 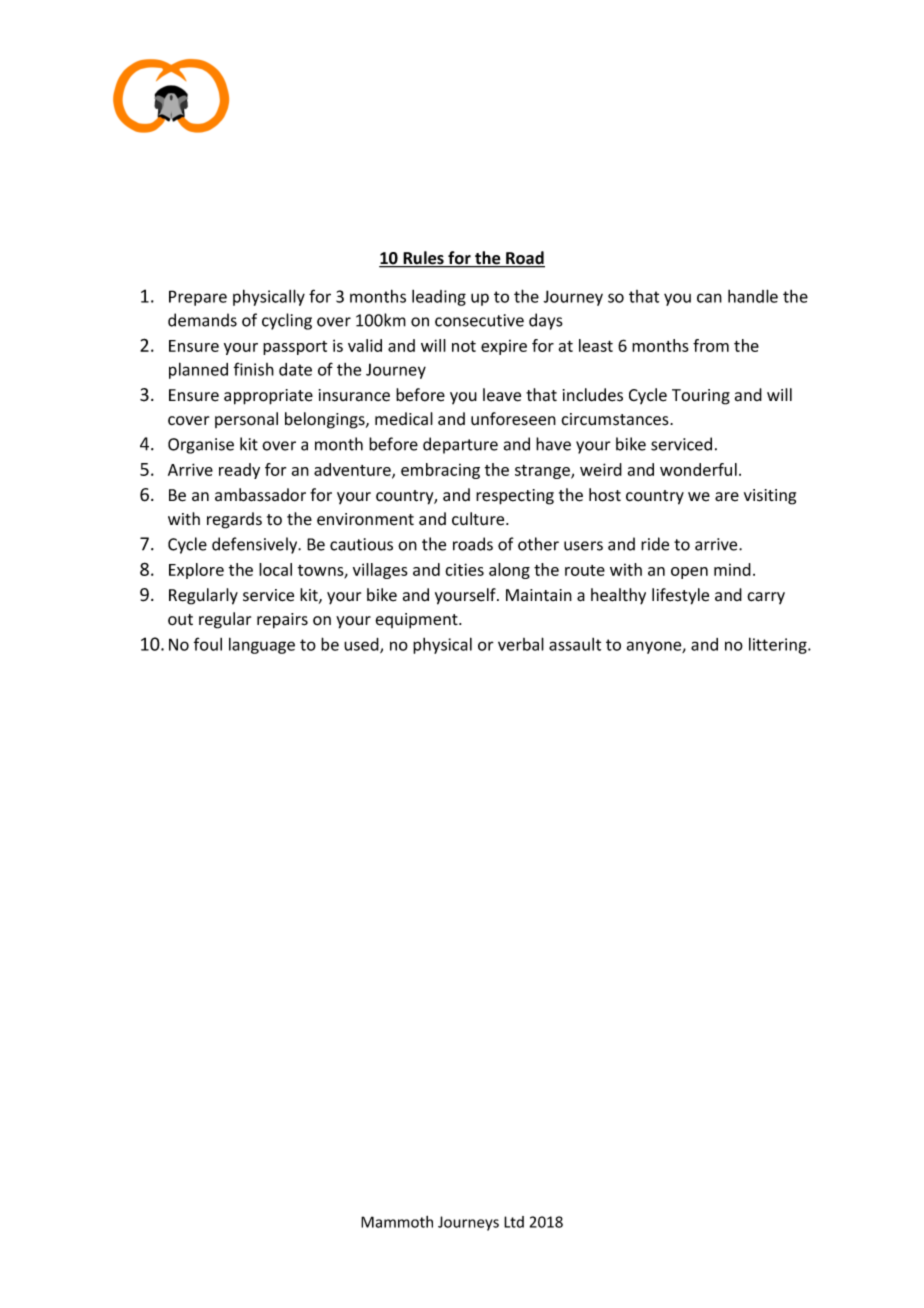 I want to click on used, so click(x=362, y=645).
